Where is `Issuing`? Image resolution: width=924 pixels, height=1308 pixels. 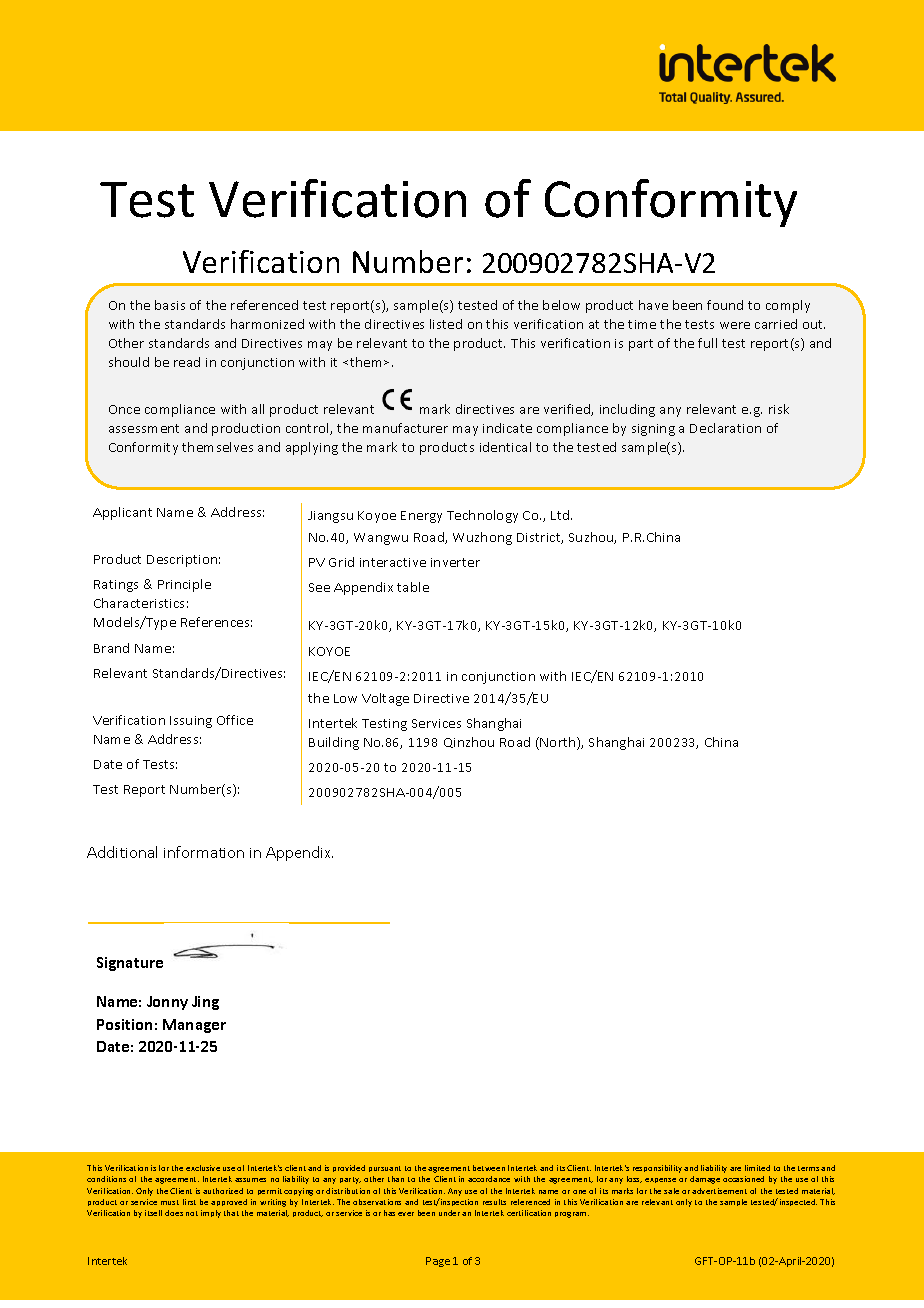
Issuing is located at coordinates (191, 722).
